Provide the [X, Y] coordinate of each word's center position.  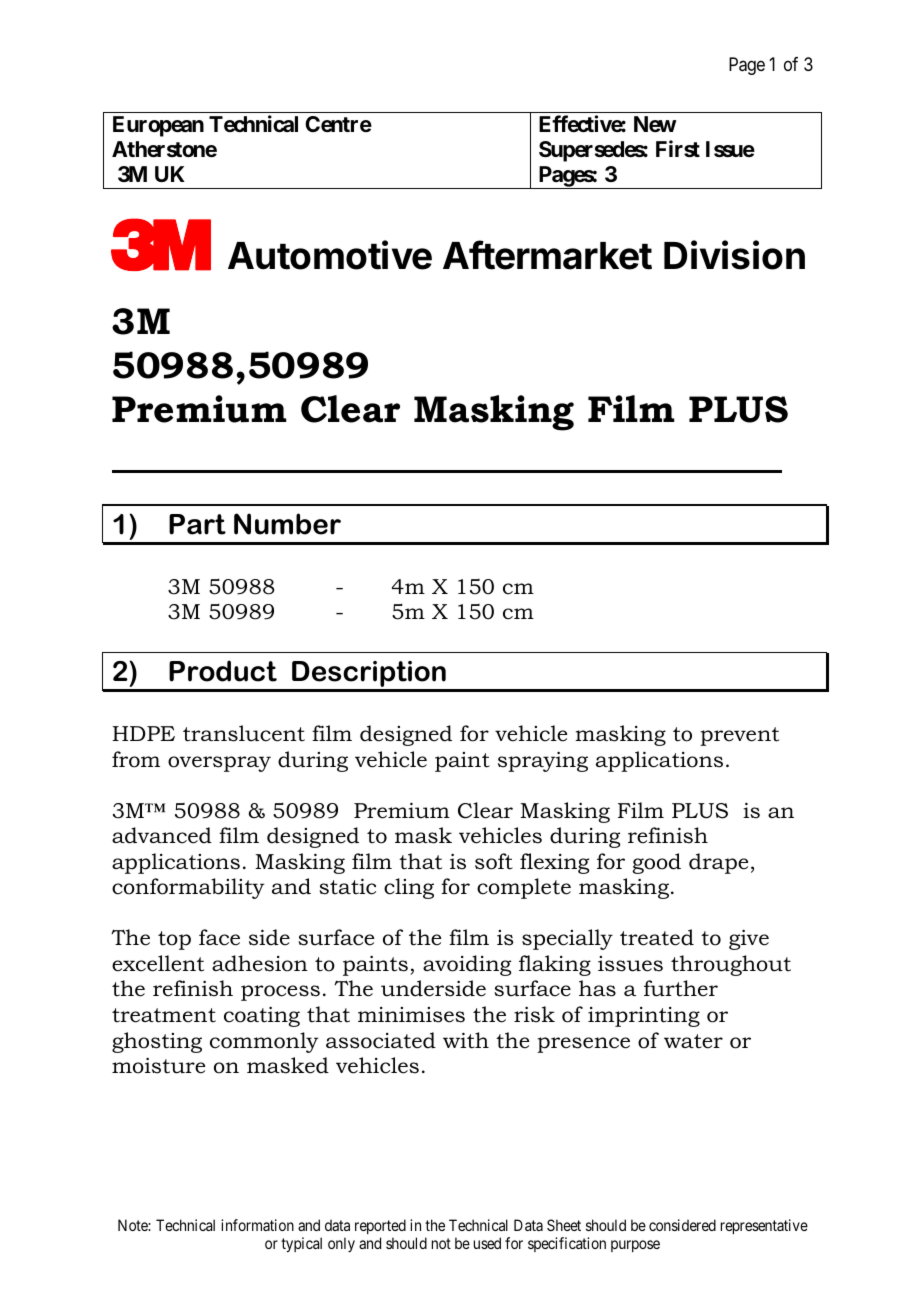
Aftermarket [547, 255]
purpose [635, 1246]
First [678, 149]
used [487, 1243]
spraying [543, 761]
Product [223, 671]
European [158, 126]
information [257, 1225]
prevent [739, 736]
